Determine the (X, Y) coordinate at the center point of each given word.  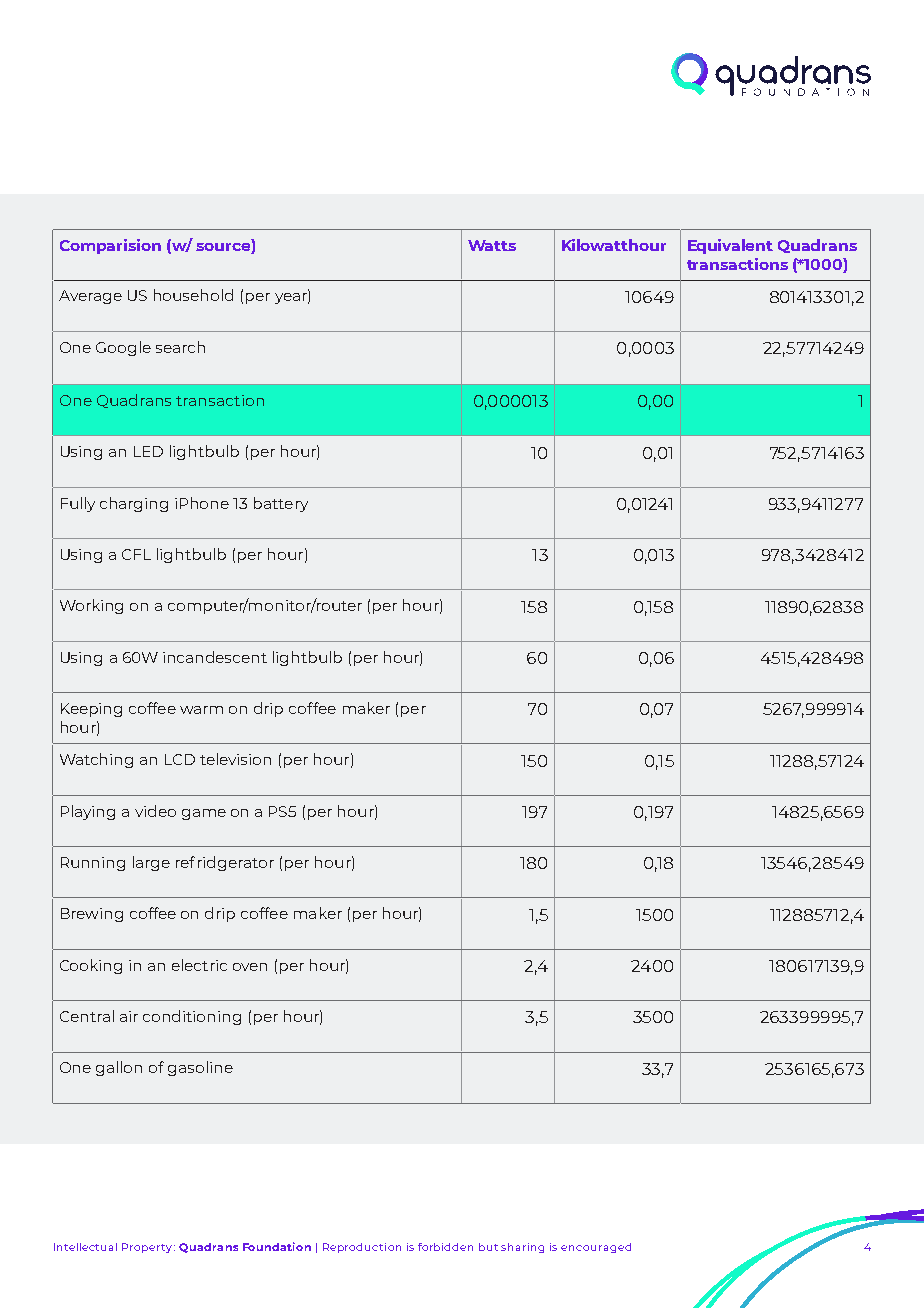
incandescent (215, 657)
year (292, 298)
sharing (522, 1248)
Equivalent (730, 246)
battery (281, 504)
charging (134, 504)
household (193, 295)
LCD (180, 759)
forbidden (445, 1247)
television (235, 759)
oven (250, 967)
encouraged (596, 1248)
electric (199, 965)
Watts (492, 245)
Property (148, 1248)
